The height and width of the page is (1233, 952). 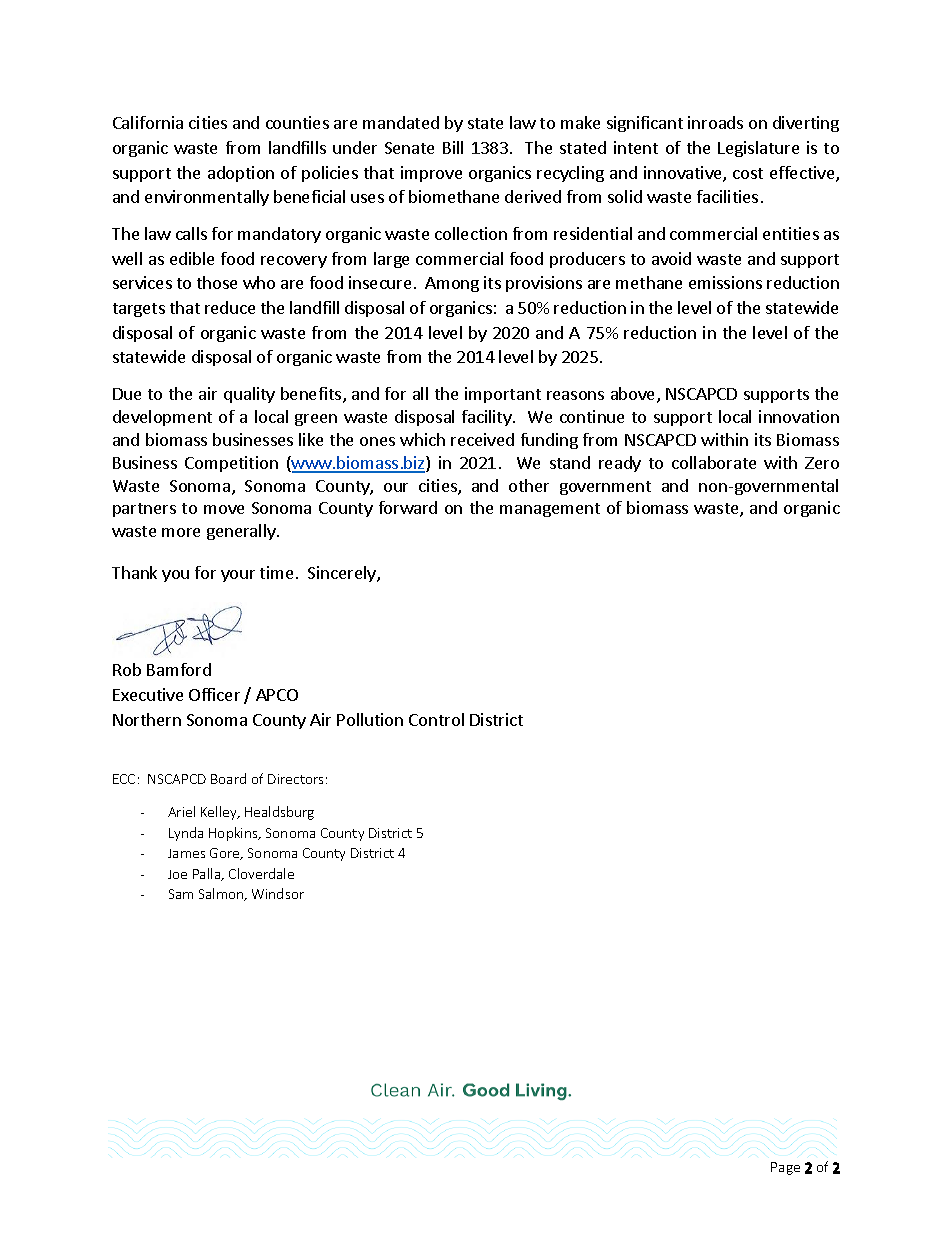 What do you see at coordinates (453, 147) in the page?
I see `Bill` at bounding box center [453, 147].
